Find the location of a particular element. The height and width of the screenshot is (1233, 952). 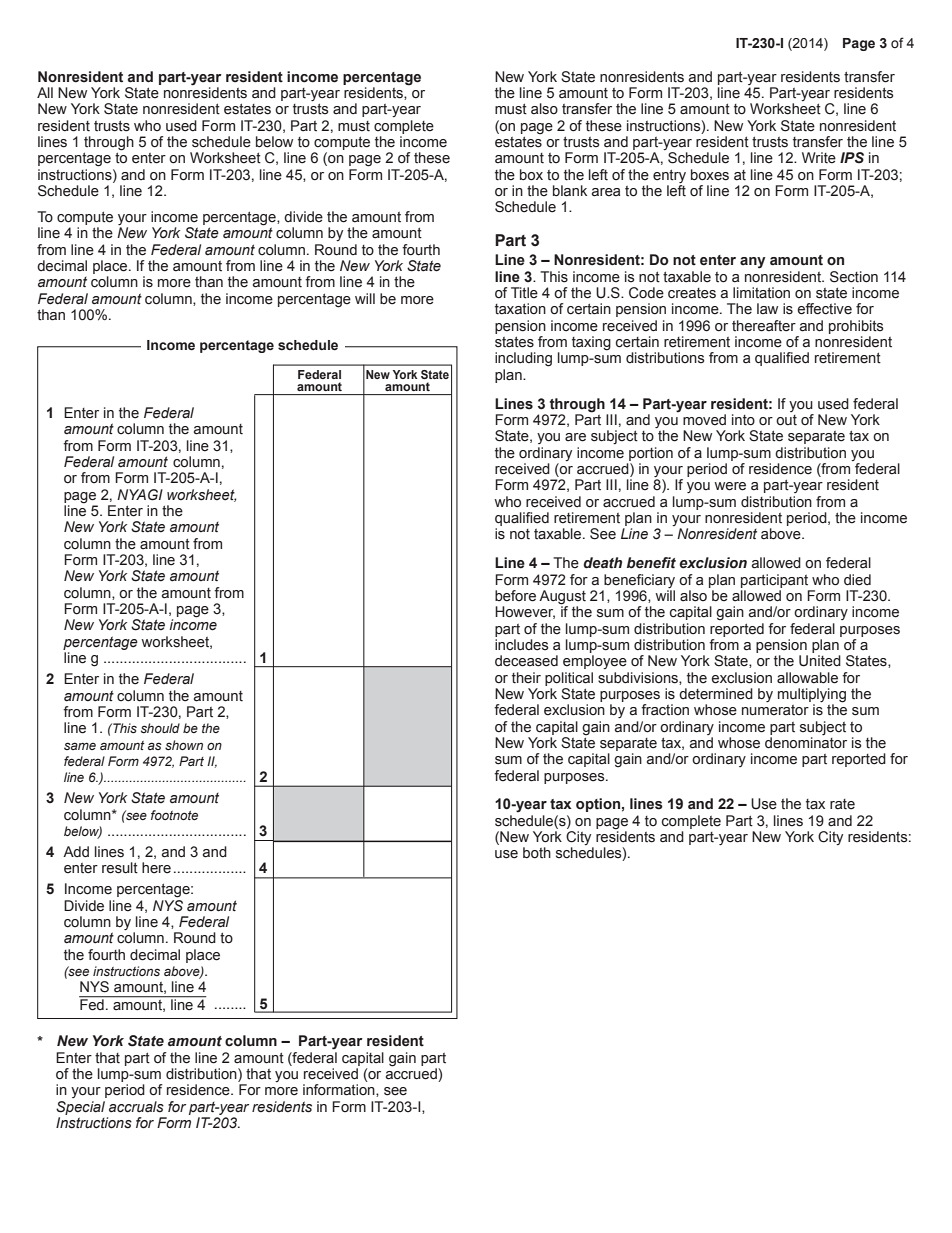

both is located at coordinates (537, 853).
